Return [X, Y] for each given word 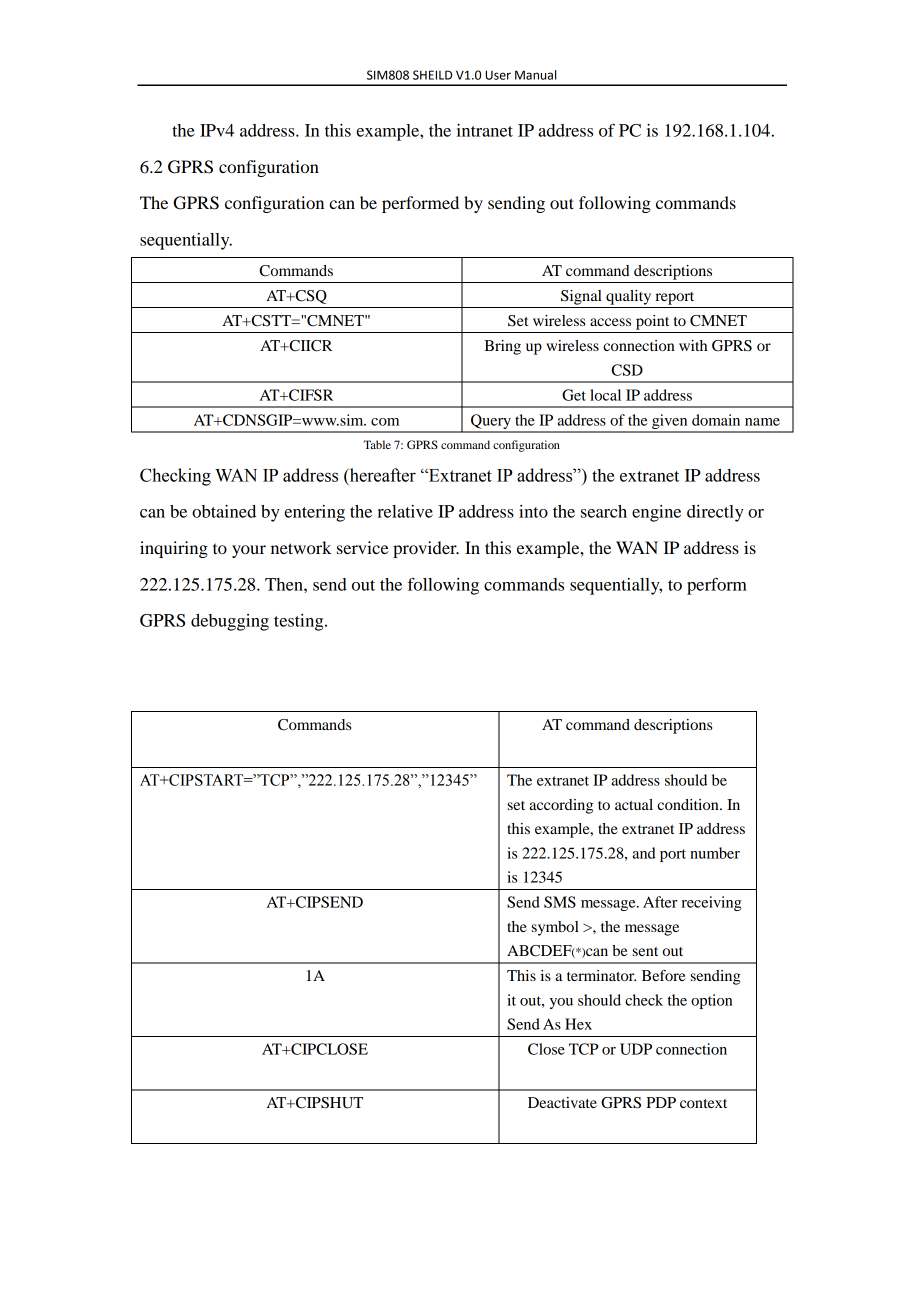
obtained [224, 511]
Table [377, 444]
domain [716, 420]
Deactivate [562, 1102]
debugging [230, 622]
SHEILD [432, 75]
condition [689, 804]
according [561, 806]
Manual [535, 75]
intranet [485, 130]
